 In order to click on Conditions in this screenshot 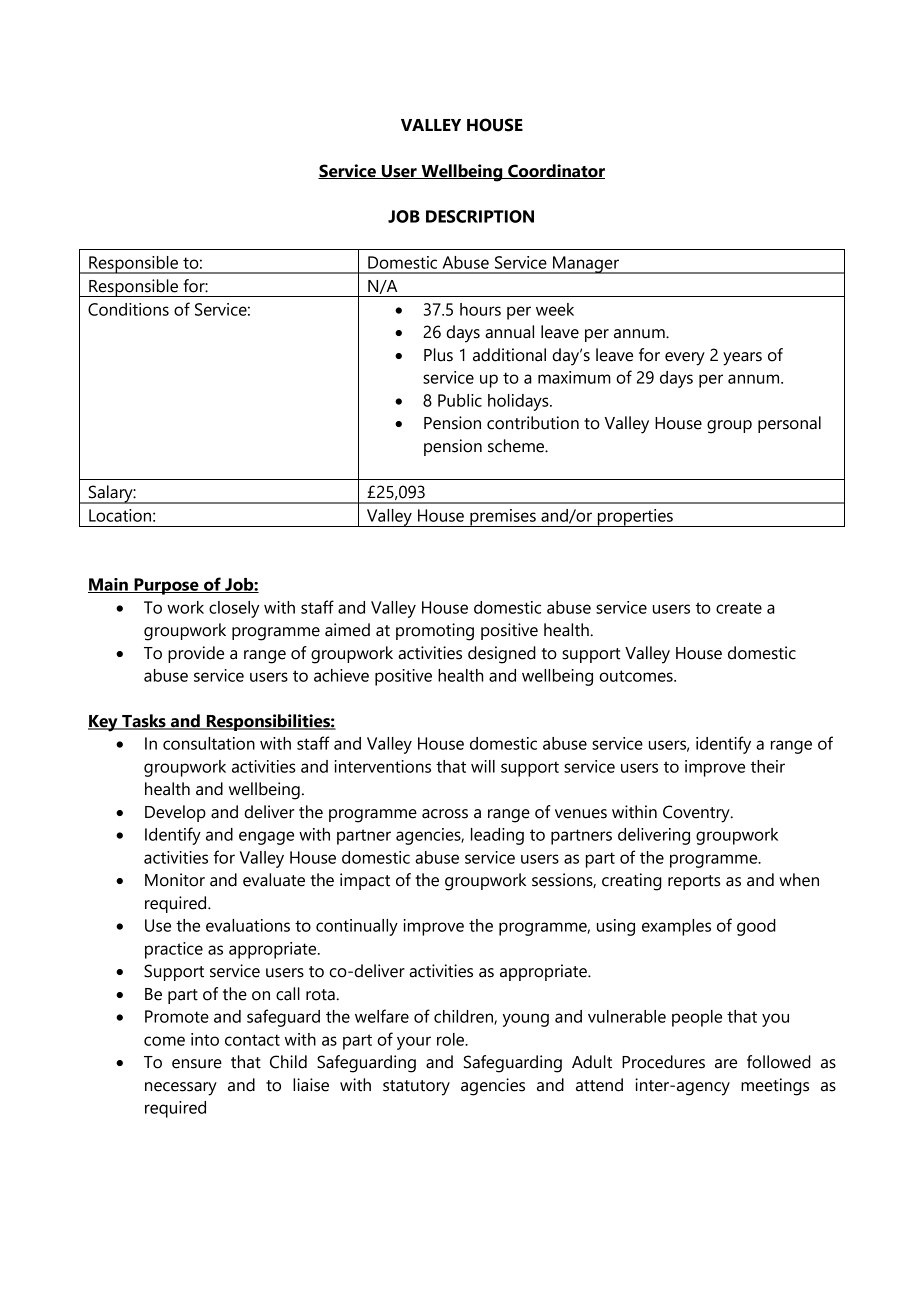, I will do `click(128, 309)`.
